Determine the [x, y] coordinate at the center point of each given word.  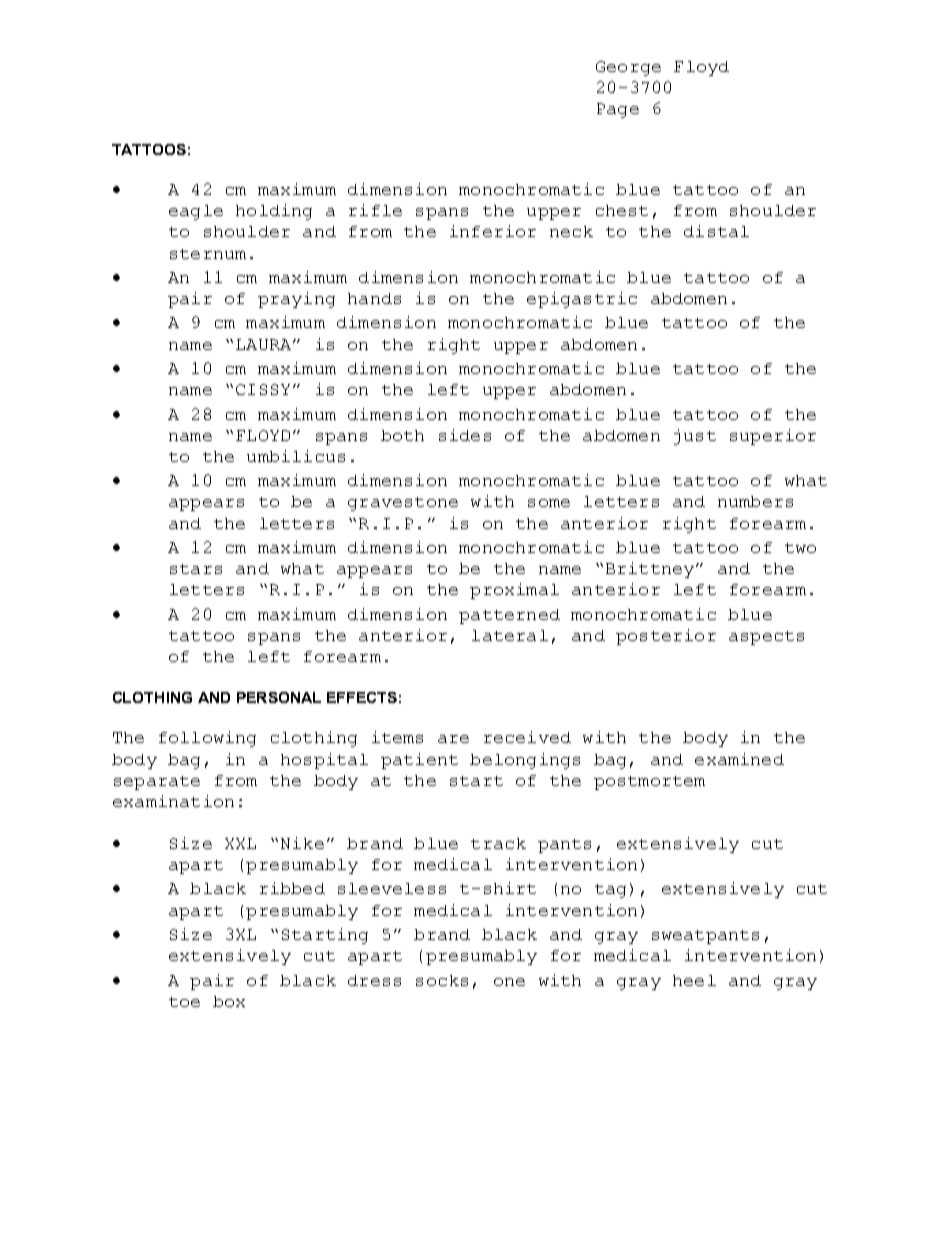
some [549, 503]
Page [618, 110]
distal [716, 231]
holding [274, 212]
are [453, 739]
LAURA [265, 344]
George [628, 68]
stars [196, 569]
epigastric [582, 300]
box [229, 1001]
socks [442, 980]
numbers [755, 501]
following [207, 739]
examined [739, 759]
